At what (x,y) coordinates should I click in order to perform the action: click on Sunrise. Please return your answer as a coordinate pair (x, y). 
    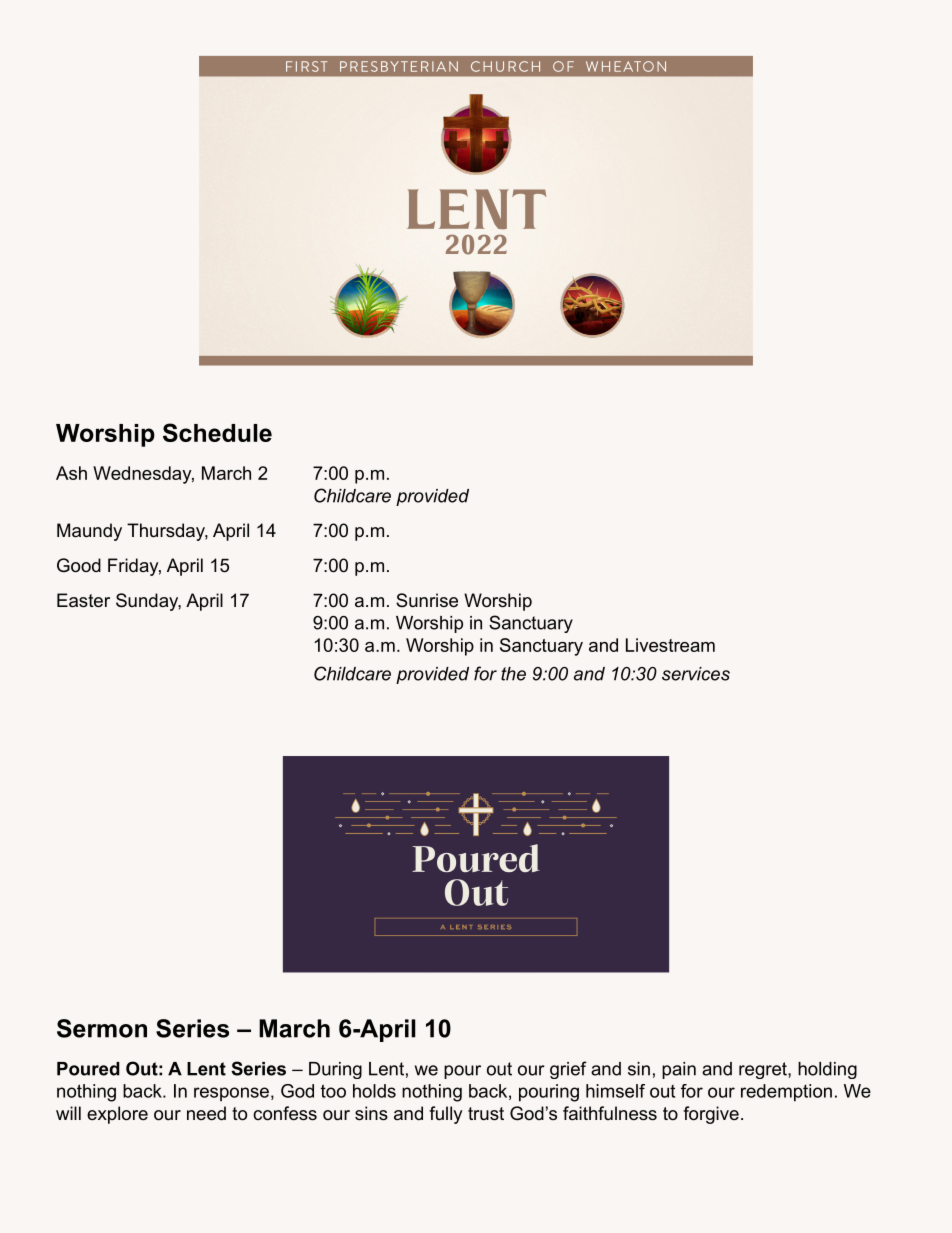
    Looking at the image, I should click on (427, 600).
